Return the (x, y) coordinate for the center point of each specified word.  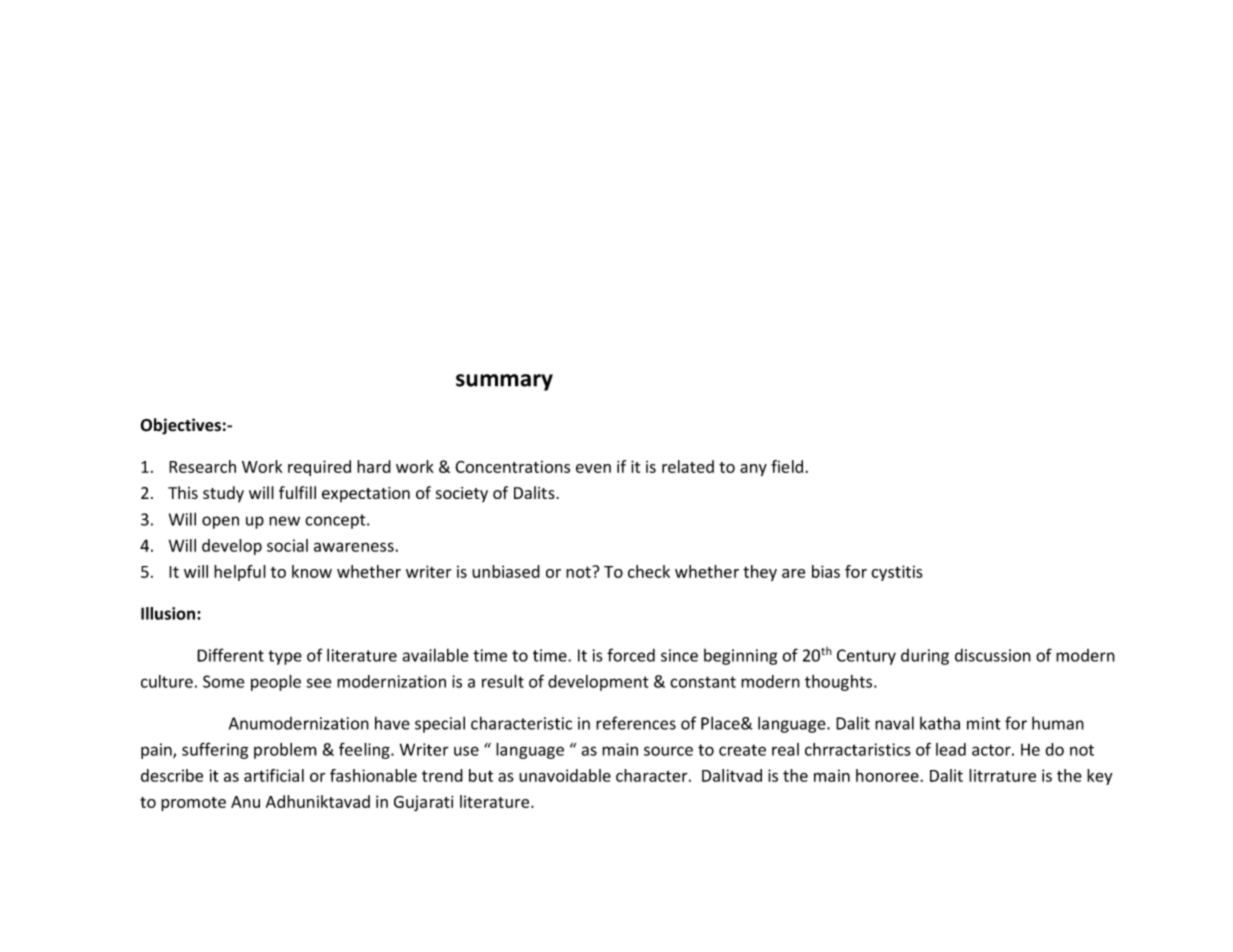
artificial (274, 775)
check (649, 571)
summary (504, 382)
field (788, 466)
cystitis (897, 573)
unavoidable (565, 775)
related (688, 466)
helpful (240, 573)
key (1100, 777)
